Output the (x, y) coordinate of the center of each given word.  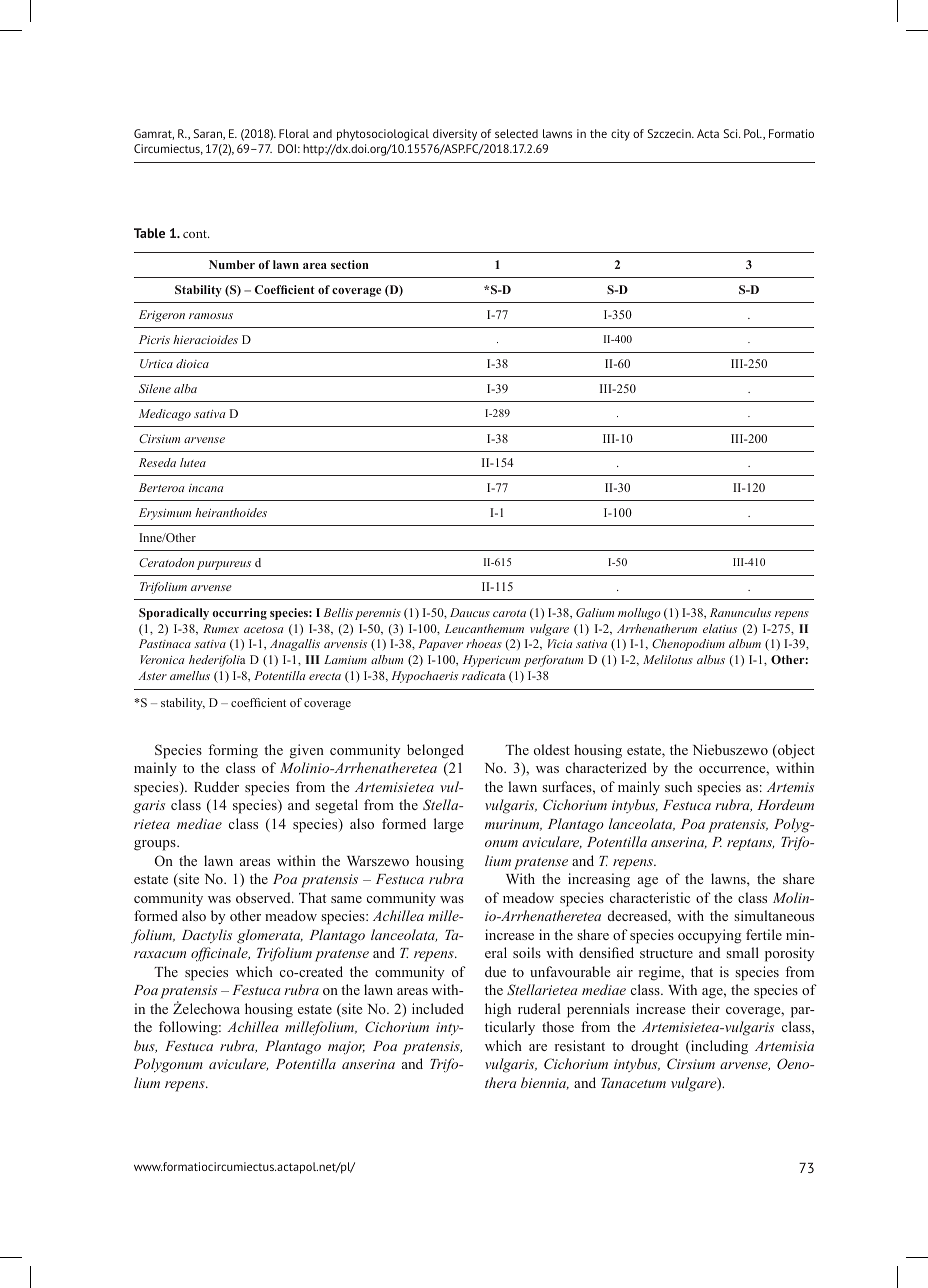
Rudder (216, 786)
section (350, 264)
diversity (455, 135)
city (620, 135)
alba (185, 388)
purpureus (224, 565)
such (678, 786)
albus (711, 659)
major (346, 1047)
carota (509, 613)
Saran (208, 134)
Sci (731, 133)
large (449, 825)
